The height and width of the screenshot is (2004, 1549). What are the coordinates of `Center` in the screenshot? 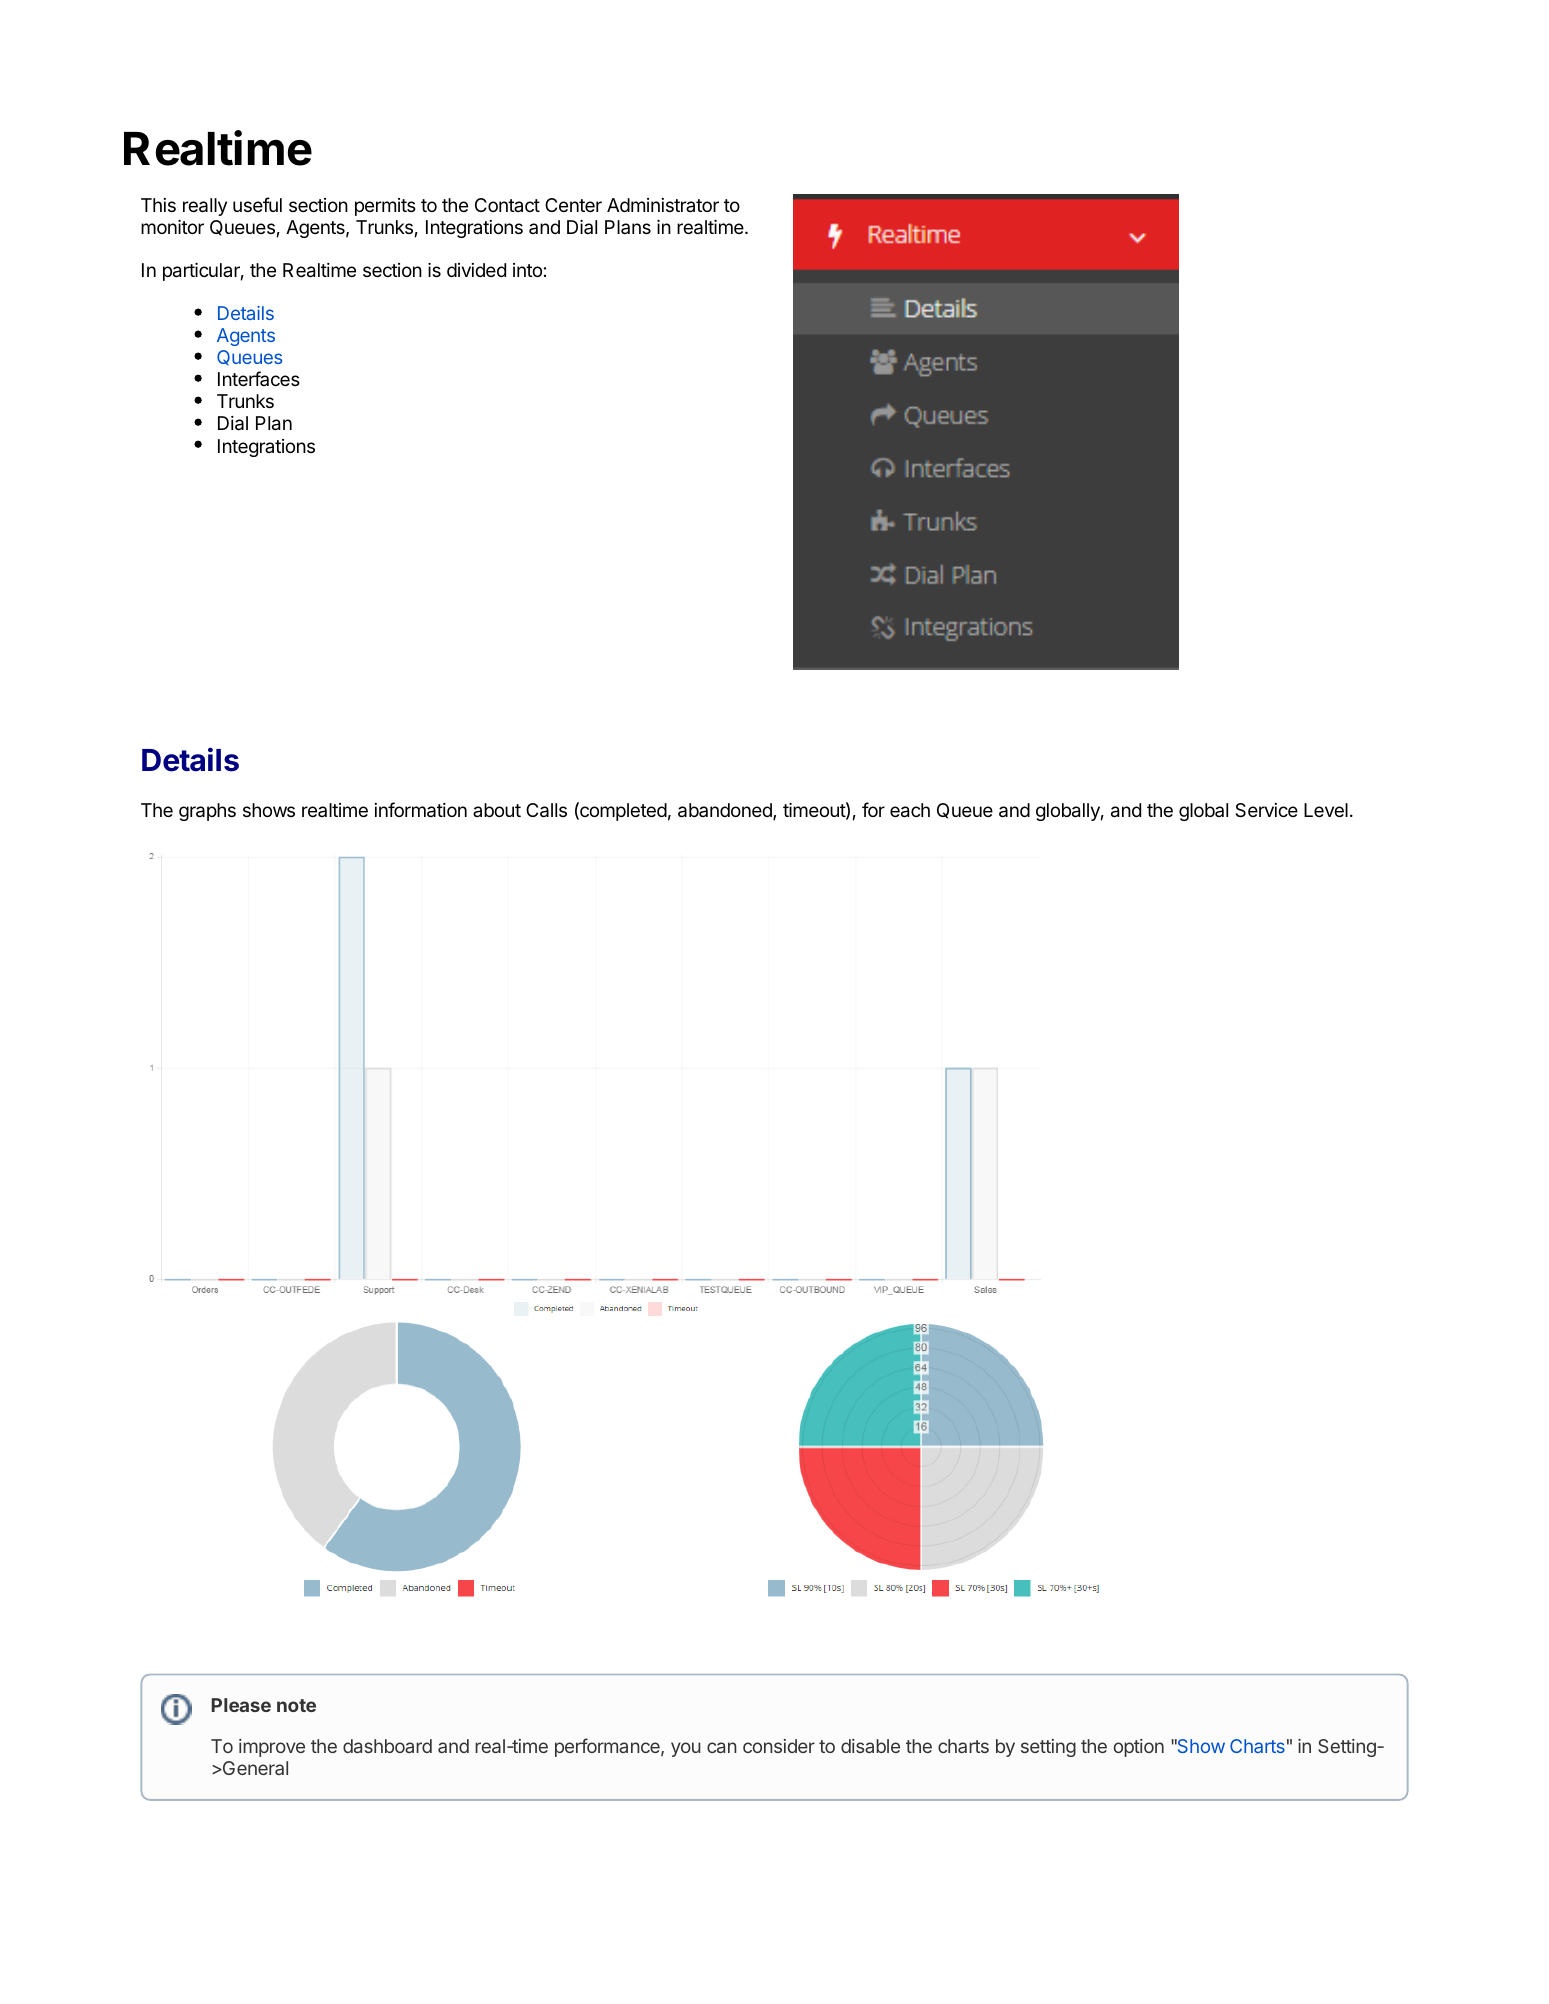 It's located at (573, 205).
